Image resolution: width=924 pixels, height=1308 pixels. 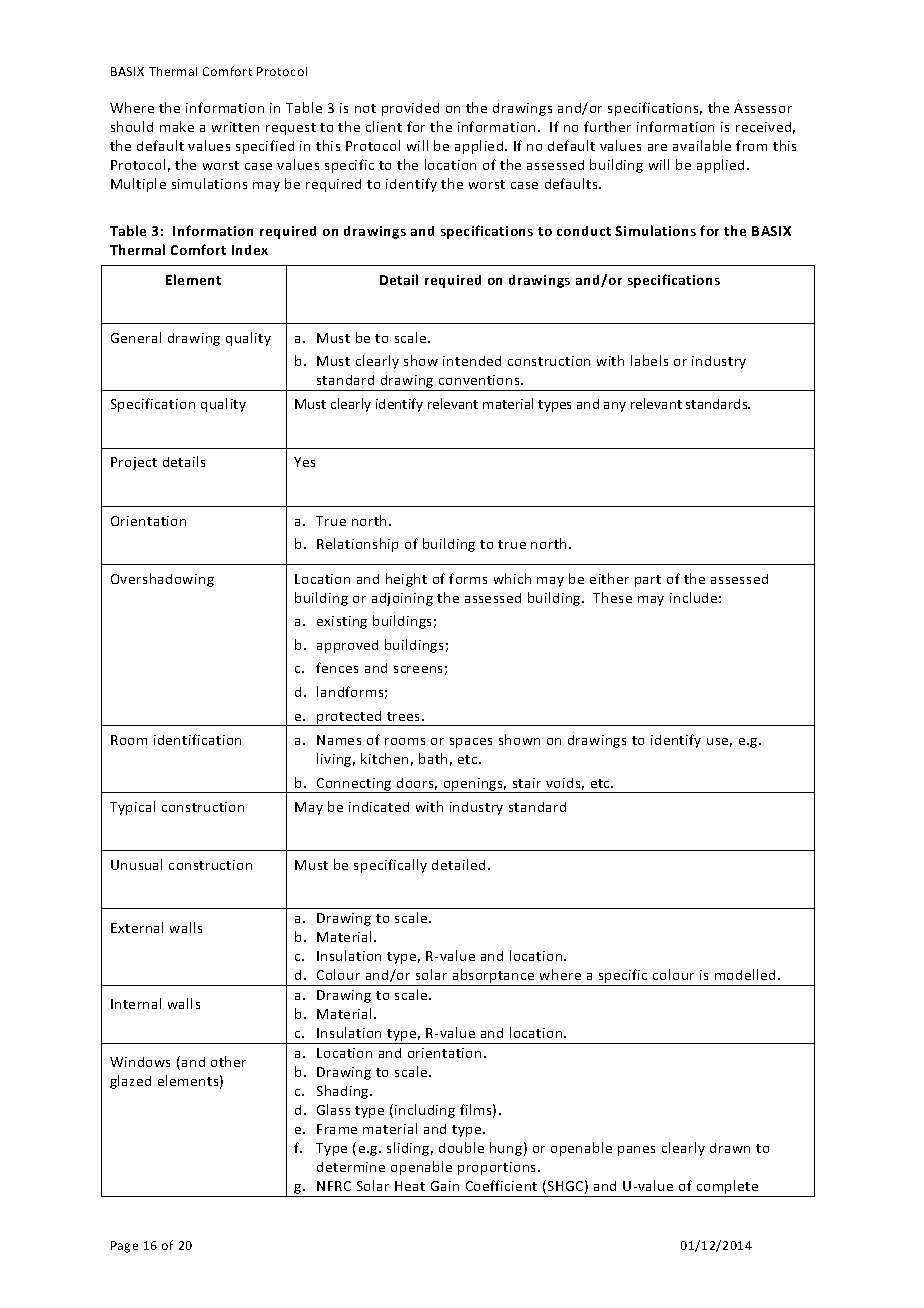 I want to click on External, so click(x=137, y=927).
